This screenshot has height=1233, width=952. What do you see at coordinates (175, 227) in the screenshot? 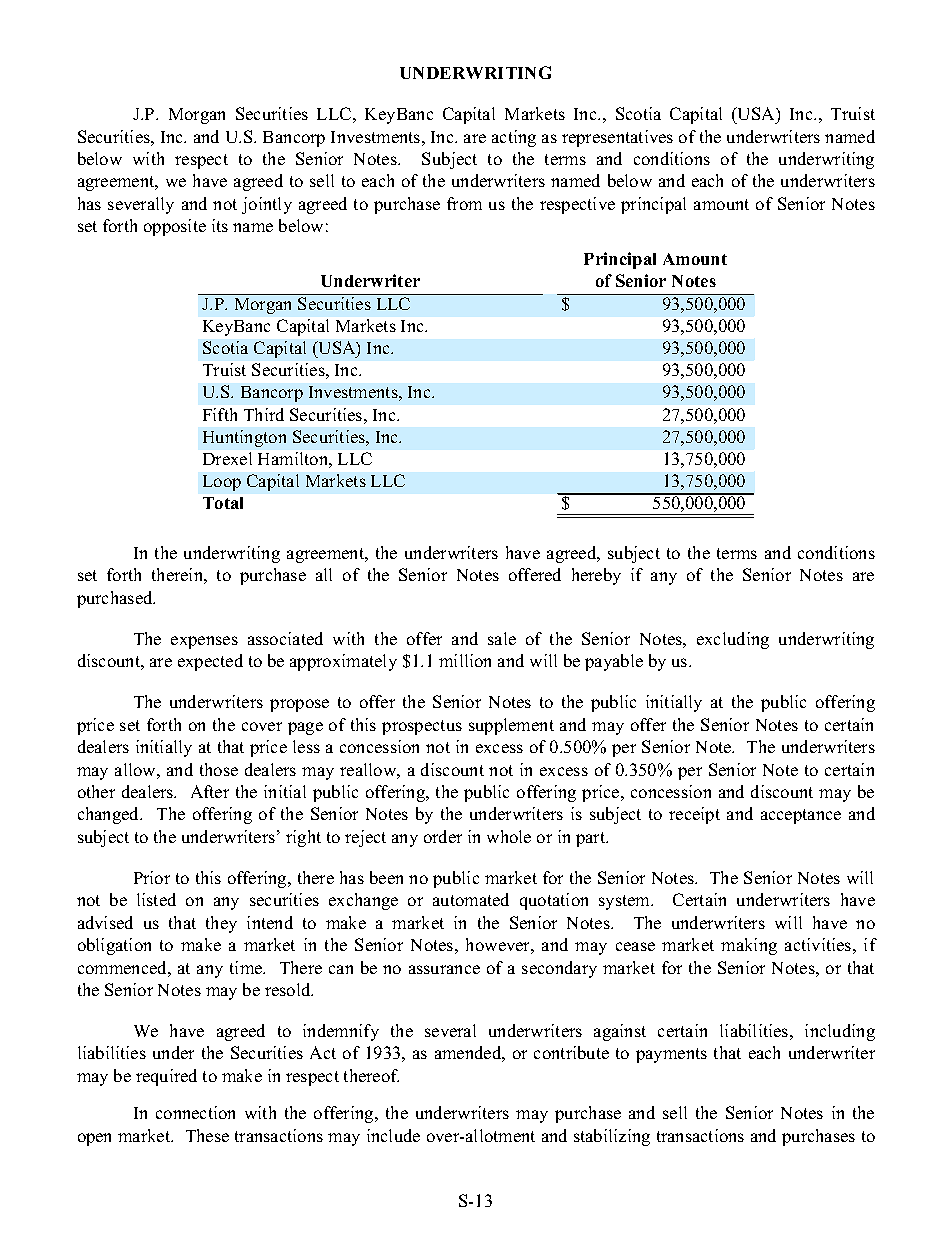
I see `opposite` at bounding box center [175, 227].
